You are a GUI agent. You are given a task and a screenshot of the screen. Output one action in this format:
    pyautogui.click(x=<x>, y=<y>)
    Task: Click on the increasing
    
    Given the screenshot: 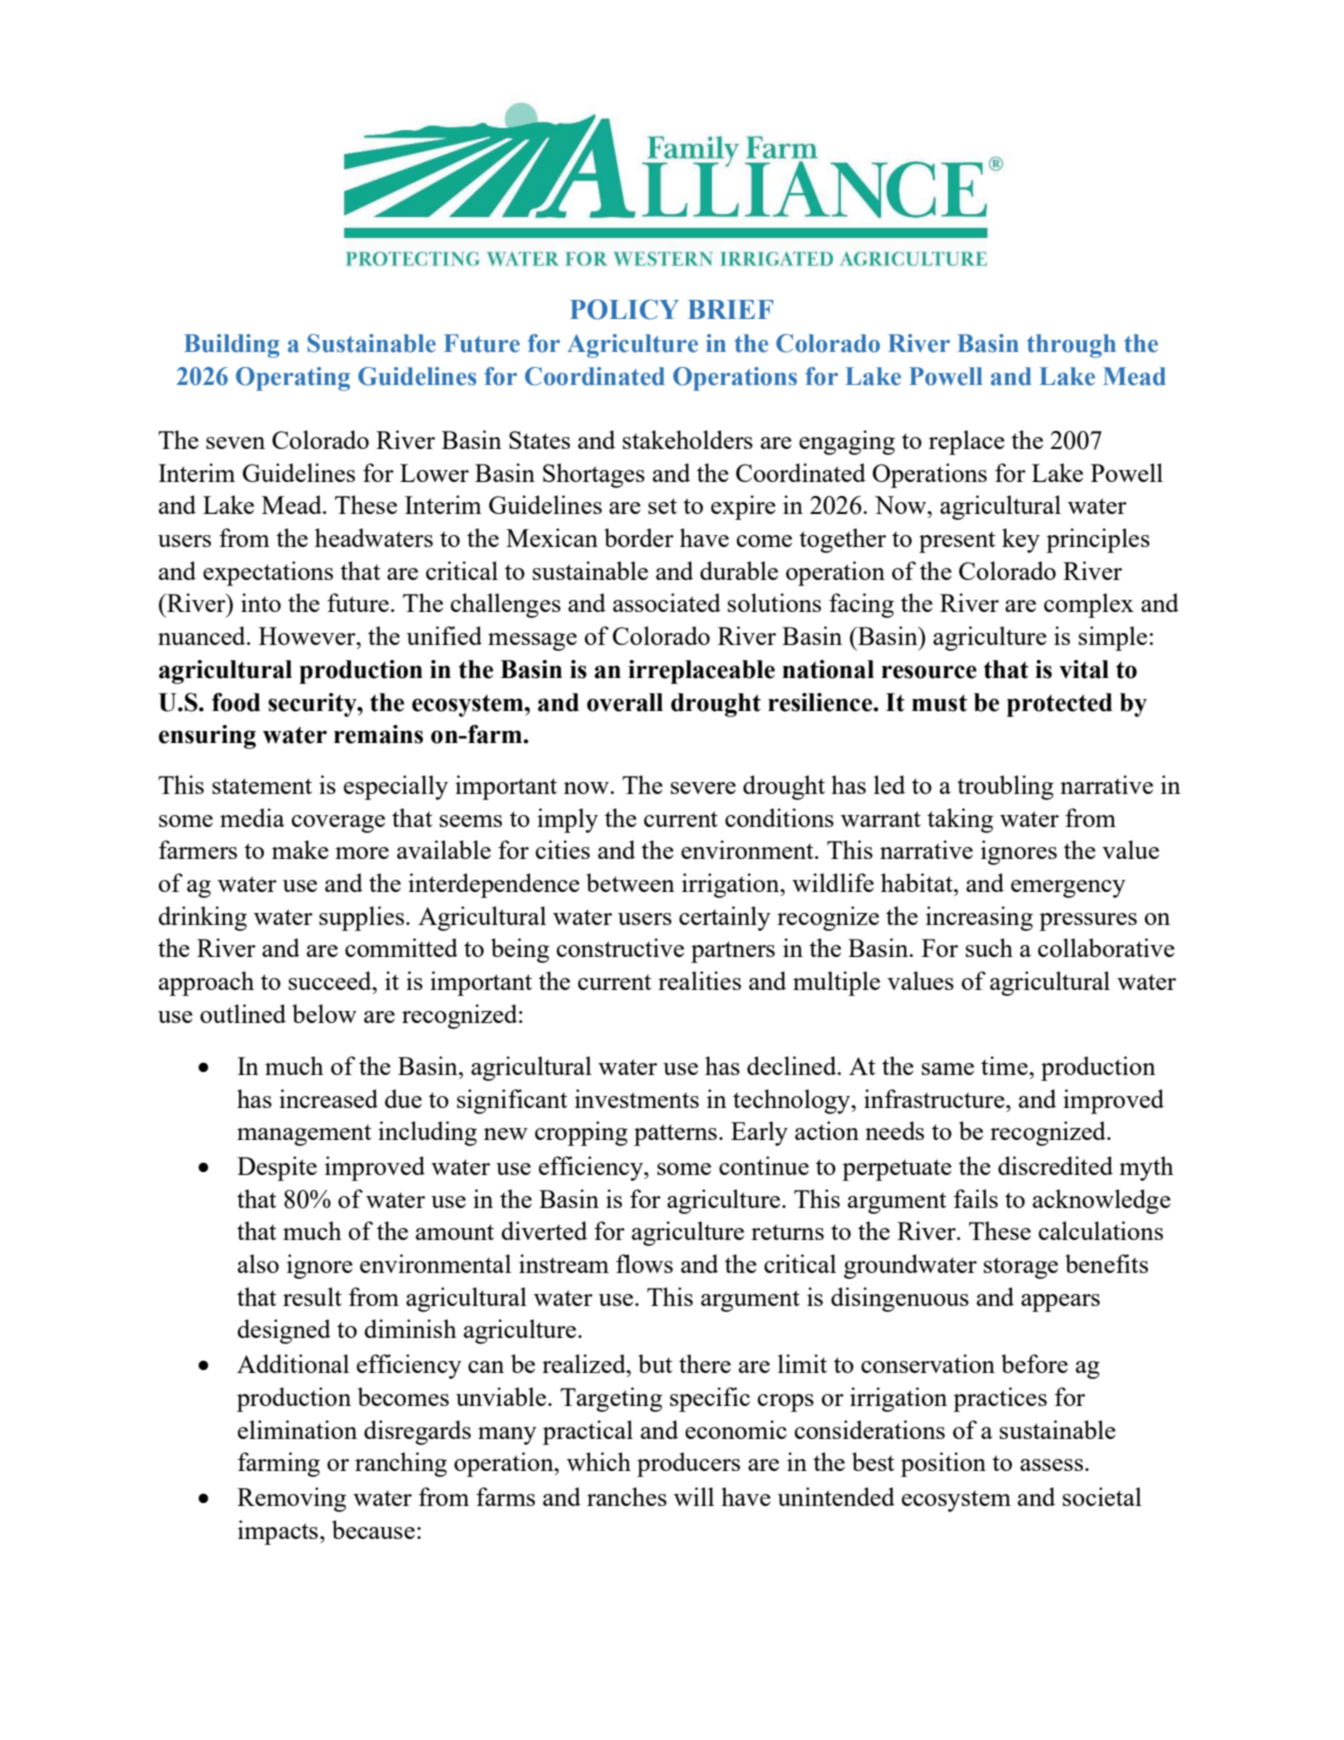 What is the action you would take?
    pyautogui.click(x=979, y=918)
